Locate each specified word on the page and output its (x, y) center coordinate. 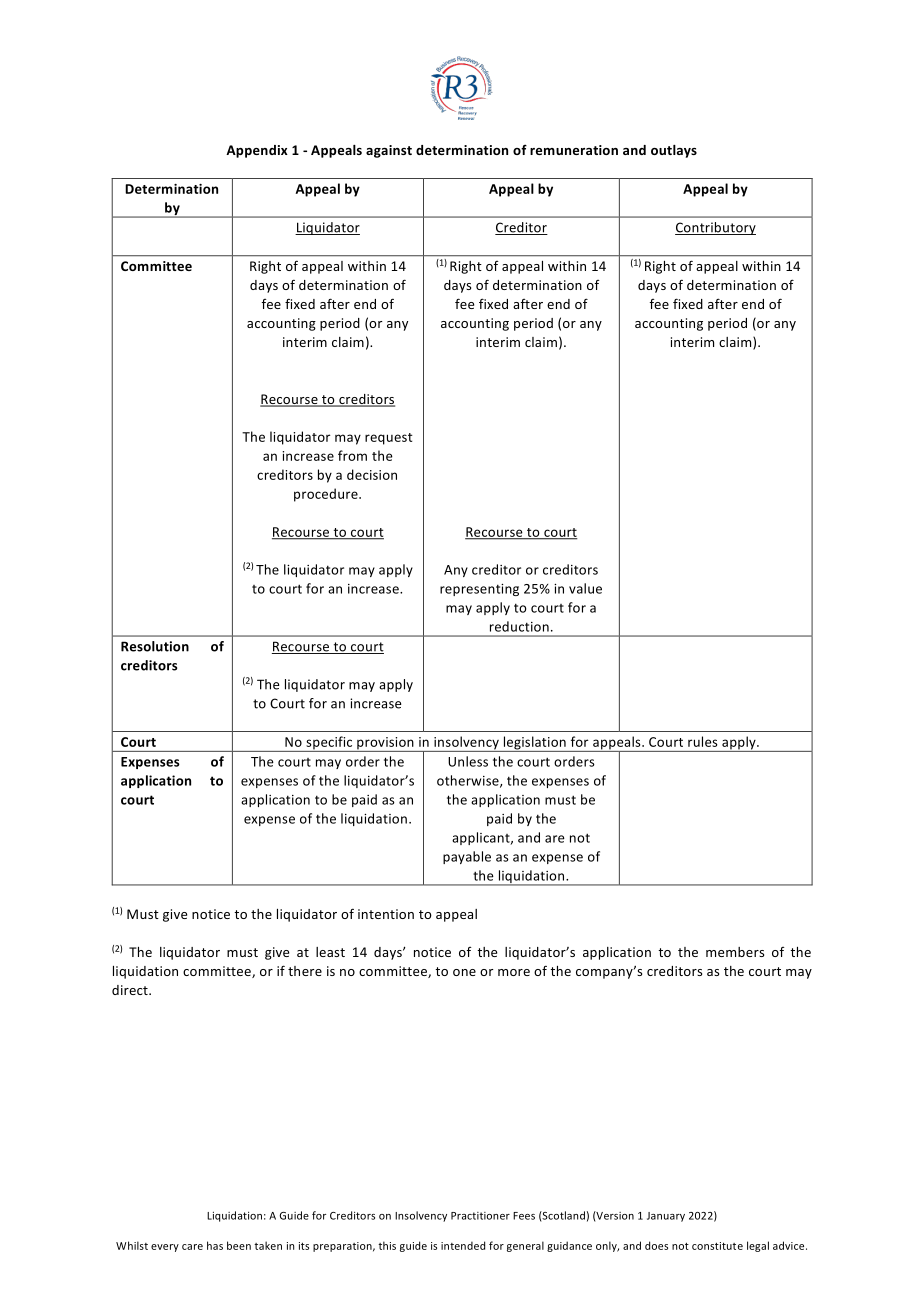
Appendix (257, 151)
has (215, 1245)
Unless (468, 761)
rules (703, 741)
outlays (674, 151)
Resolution (155, 646)
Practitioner (480, 1216)
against (389, 151)
